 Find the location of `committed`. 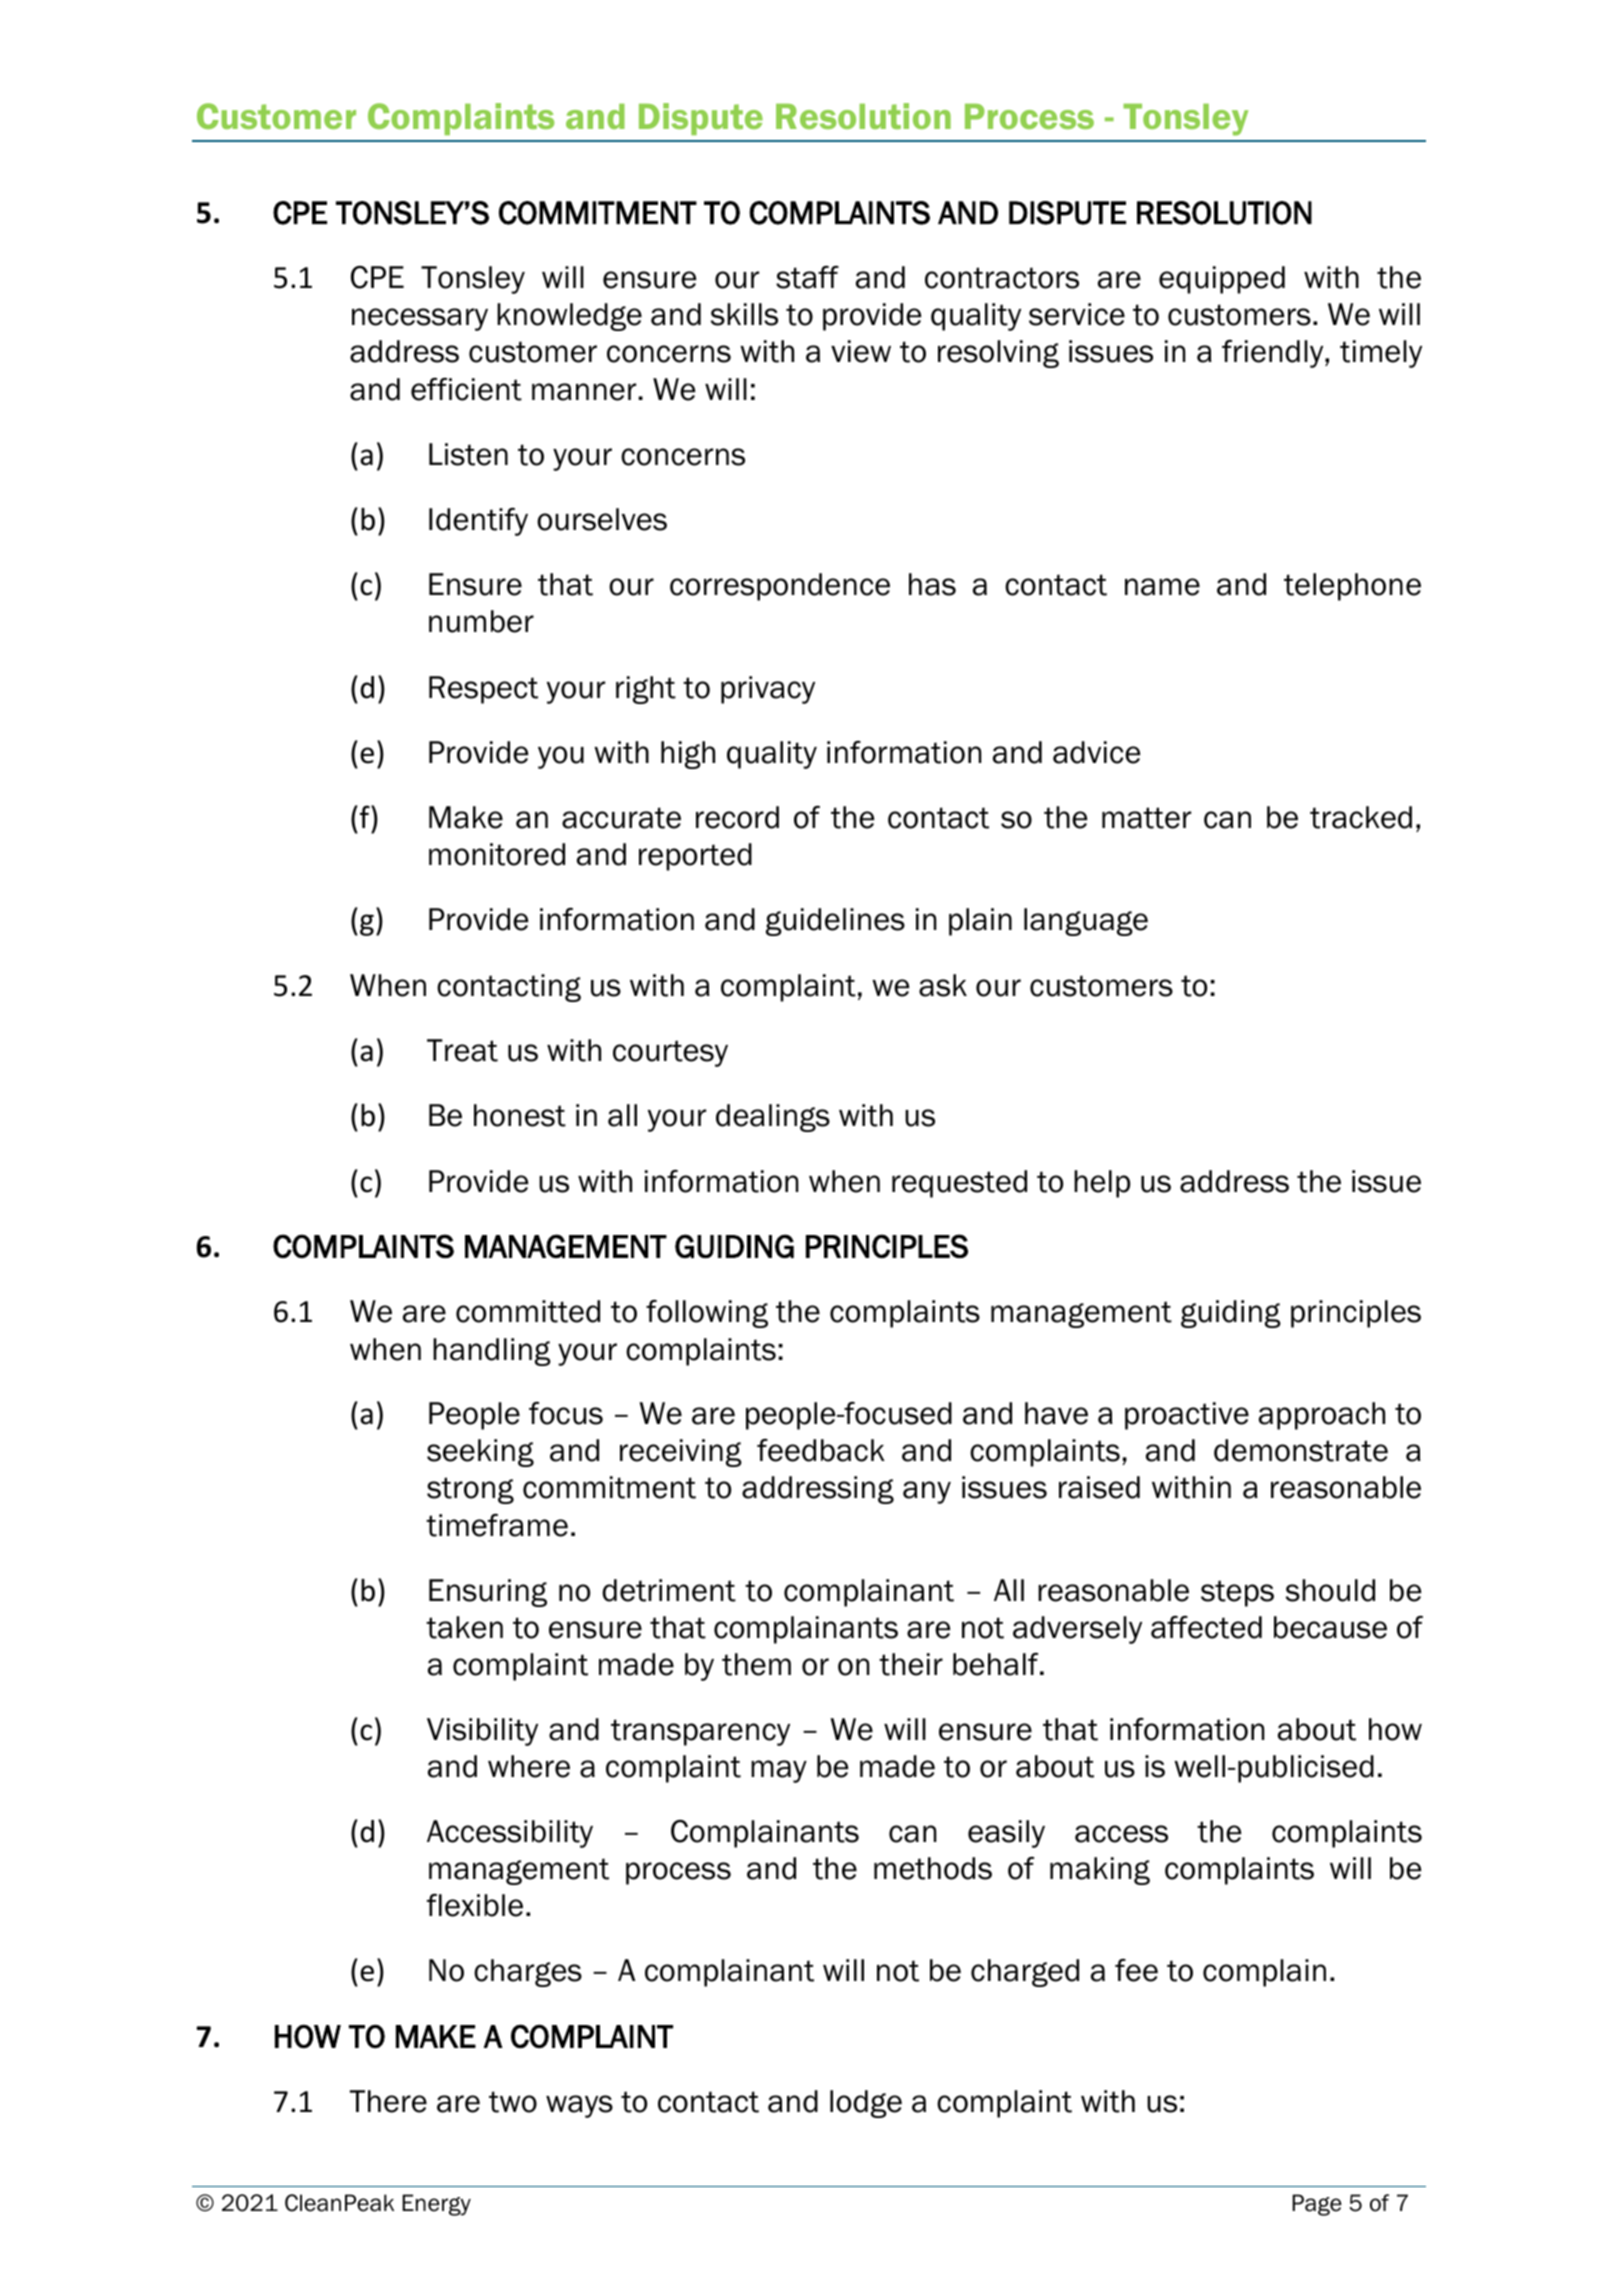

committed is located at coordinates (528, 1311).
